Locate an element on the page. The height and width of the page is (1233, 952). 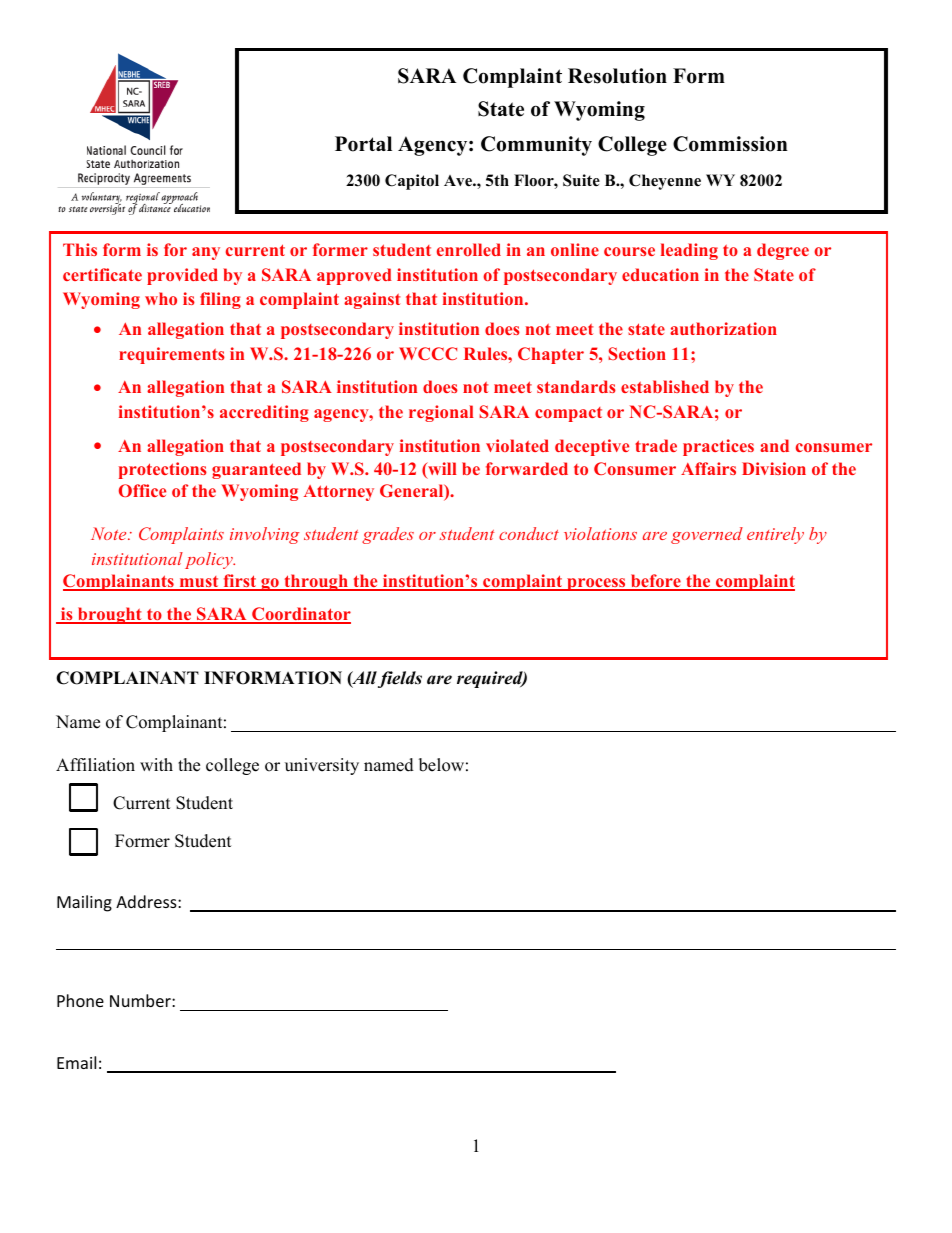
university is located at coordinates (322, 766).
